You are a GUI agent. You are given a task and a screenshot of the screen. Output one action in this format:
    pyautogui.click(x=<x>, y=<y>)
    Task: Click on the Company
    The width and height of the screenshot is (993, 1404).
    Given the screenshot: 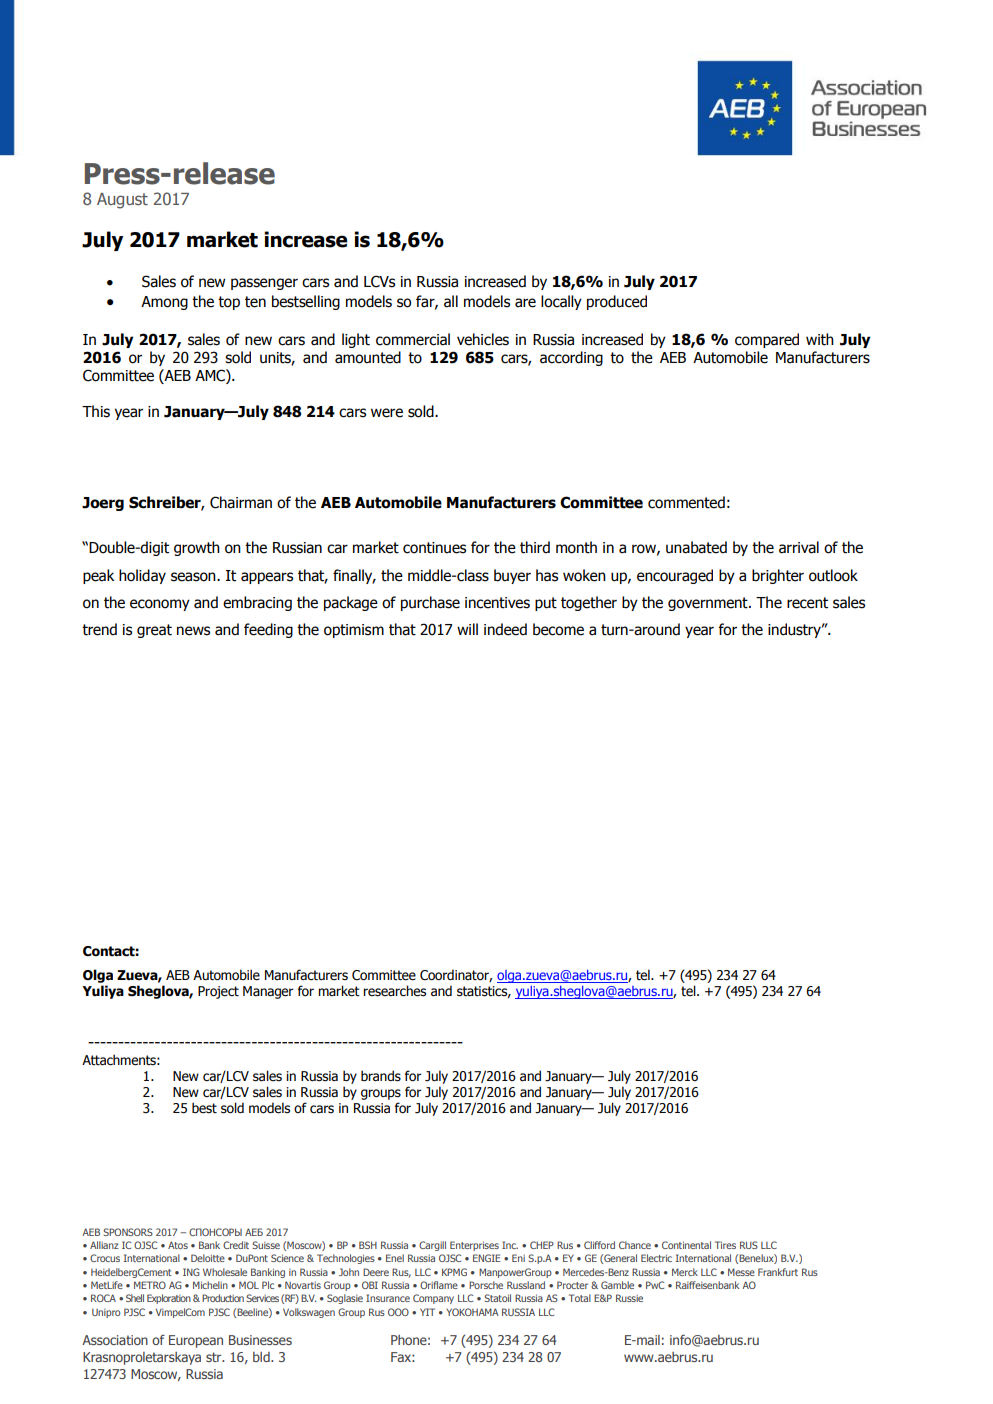 What is the action you would take?
    pyautogui.click(x=433, y=1299)
